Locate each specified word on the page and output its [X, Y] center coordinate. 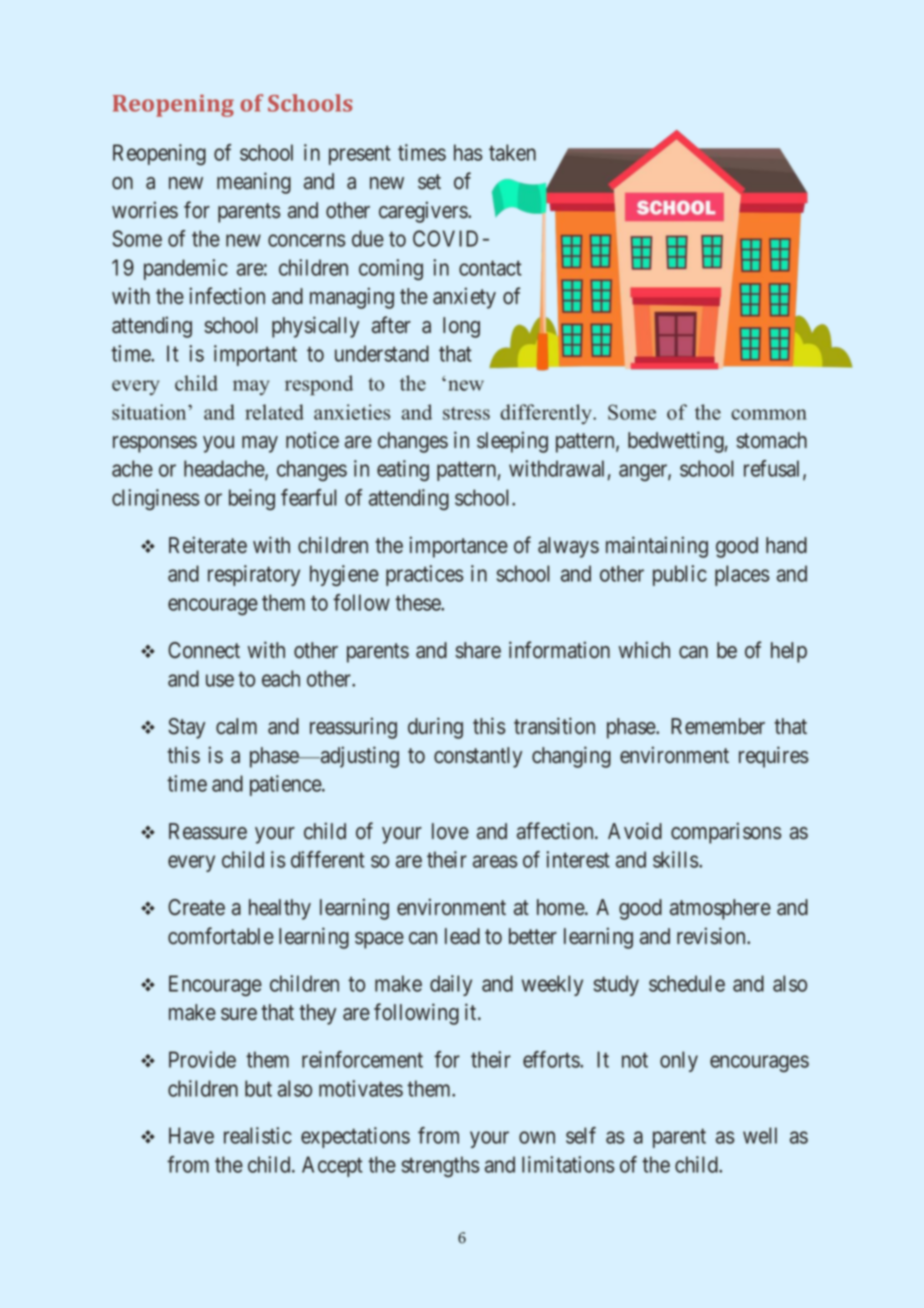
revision [712, 936]
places [742, 575]
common [769, 414]
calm [236, 726]
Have [191, 1135]
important [255, 355]
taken [512, 152]
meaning [254, 183]
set [429, 182]
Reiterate [208, 545]
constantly [478, 757]
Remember [718, 726]
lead [462, 936]
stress [466, 413]
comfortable [221, 936]
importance [458, 547]
